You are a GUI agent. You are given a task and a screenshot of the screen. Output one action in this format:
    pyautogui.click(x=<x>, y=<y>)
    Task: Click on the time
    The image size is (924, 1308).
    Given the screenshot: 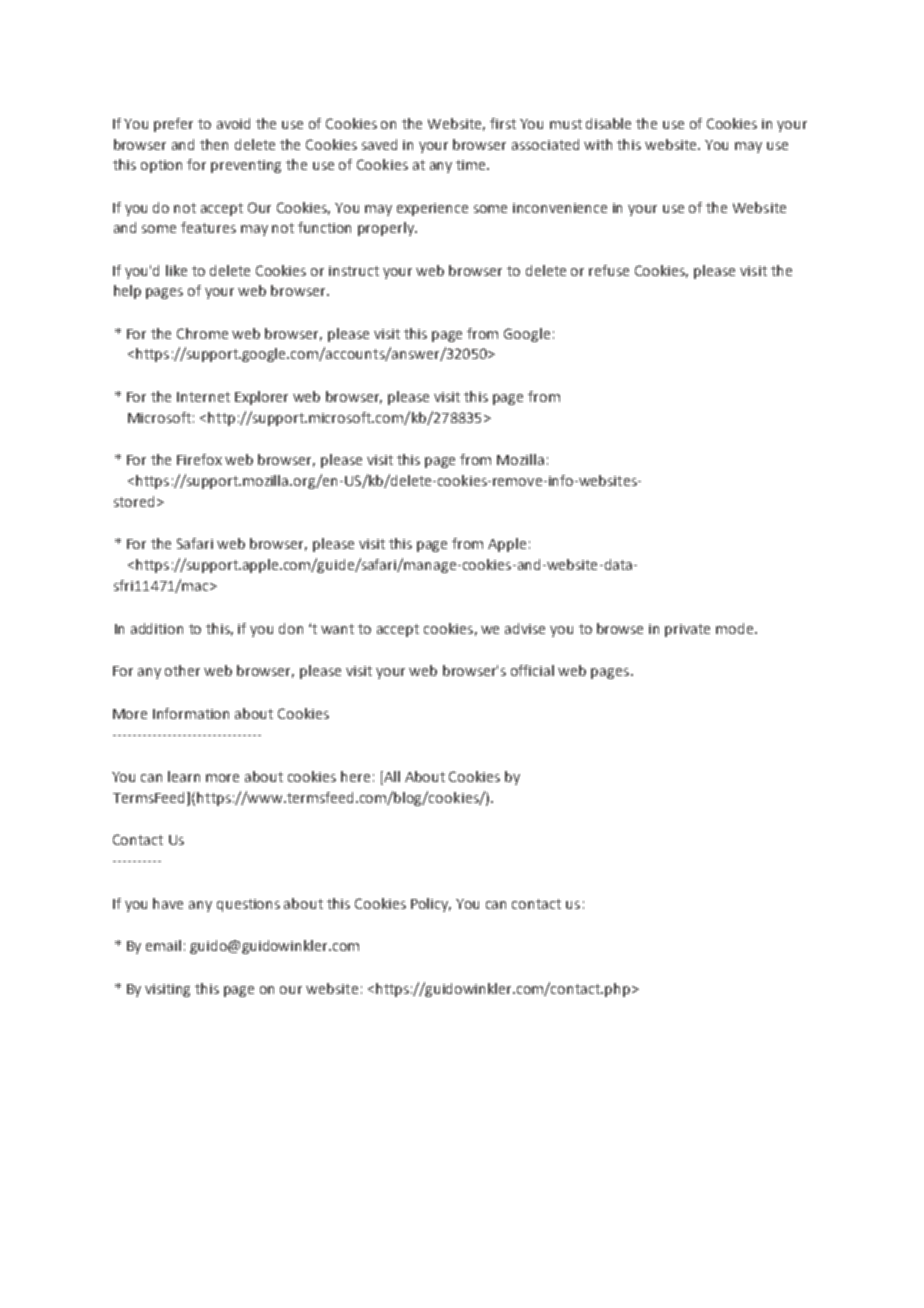 What is the action you would take?
    pyautogui.click(x=472, y=165)
